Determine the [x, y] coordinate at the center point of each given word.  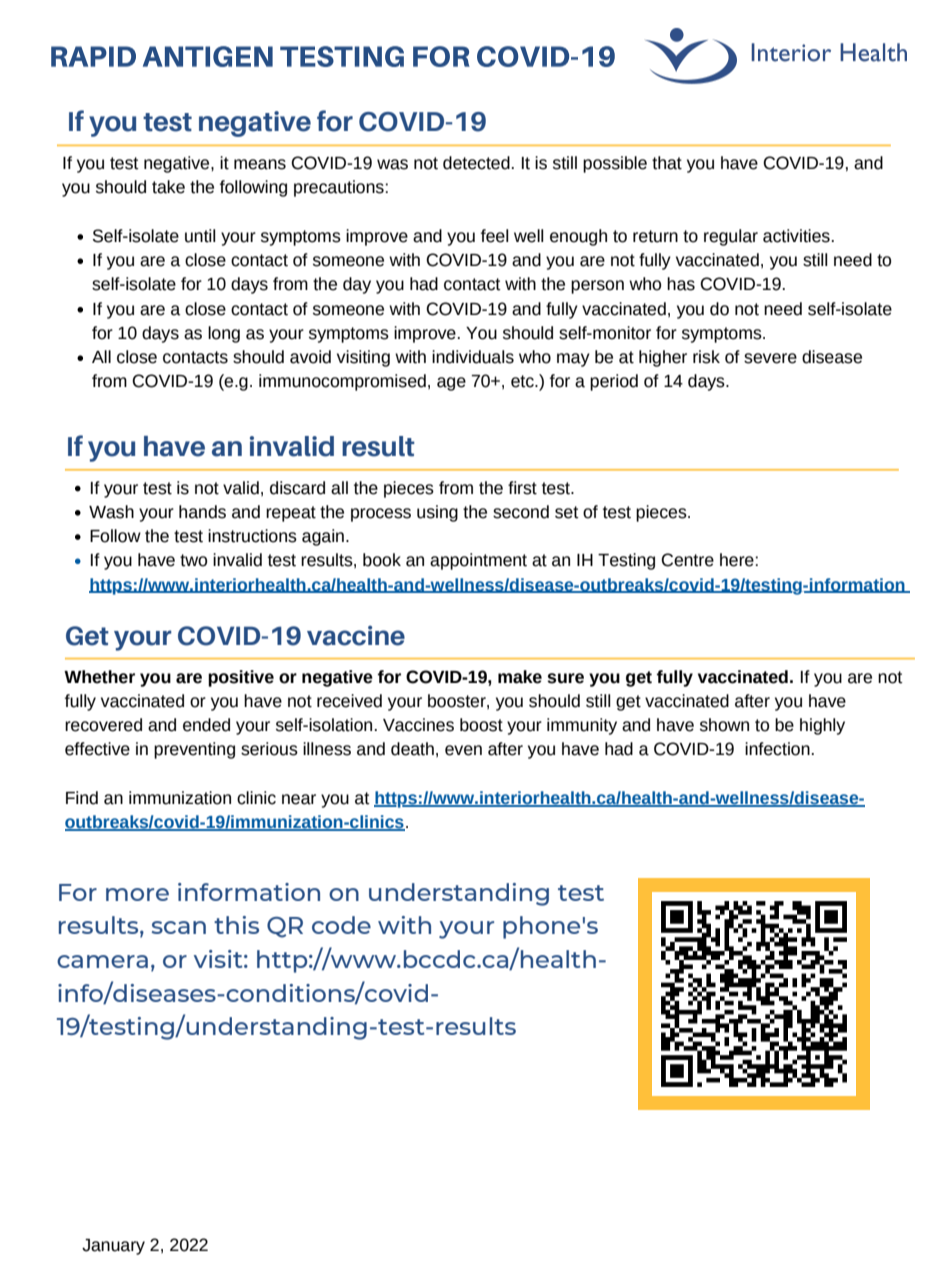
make [520, 677]
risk [706, 357]
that [667, 163]
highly [822, 726]
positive [241, 678]
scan [178, 927]
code [341, 925]
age [451, 384]
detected [476, 163]
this [236, 925]
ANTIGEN [208, 56]
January [113, 1247]
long [224, 334]
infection [777, 749]
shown [724, 725]
